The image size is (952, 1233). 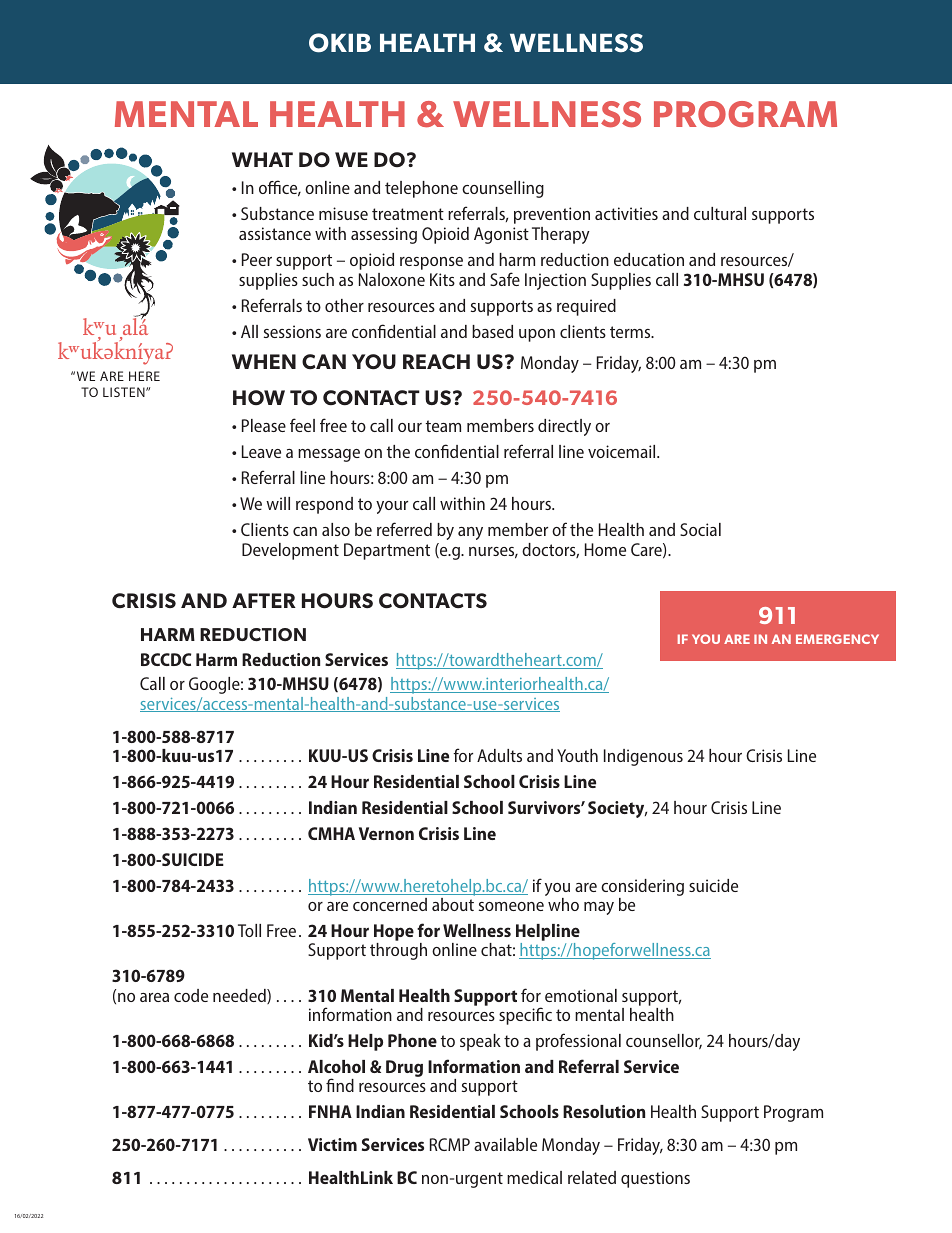 What do you see at coordinates (470, 533) in the screenshot?
I see `any` at bounding box center [470, 533].
